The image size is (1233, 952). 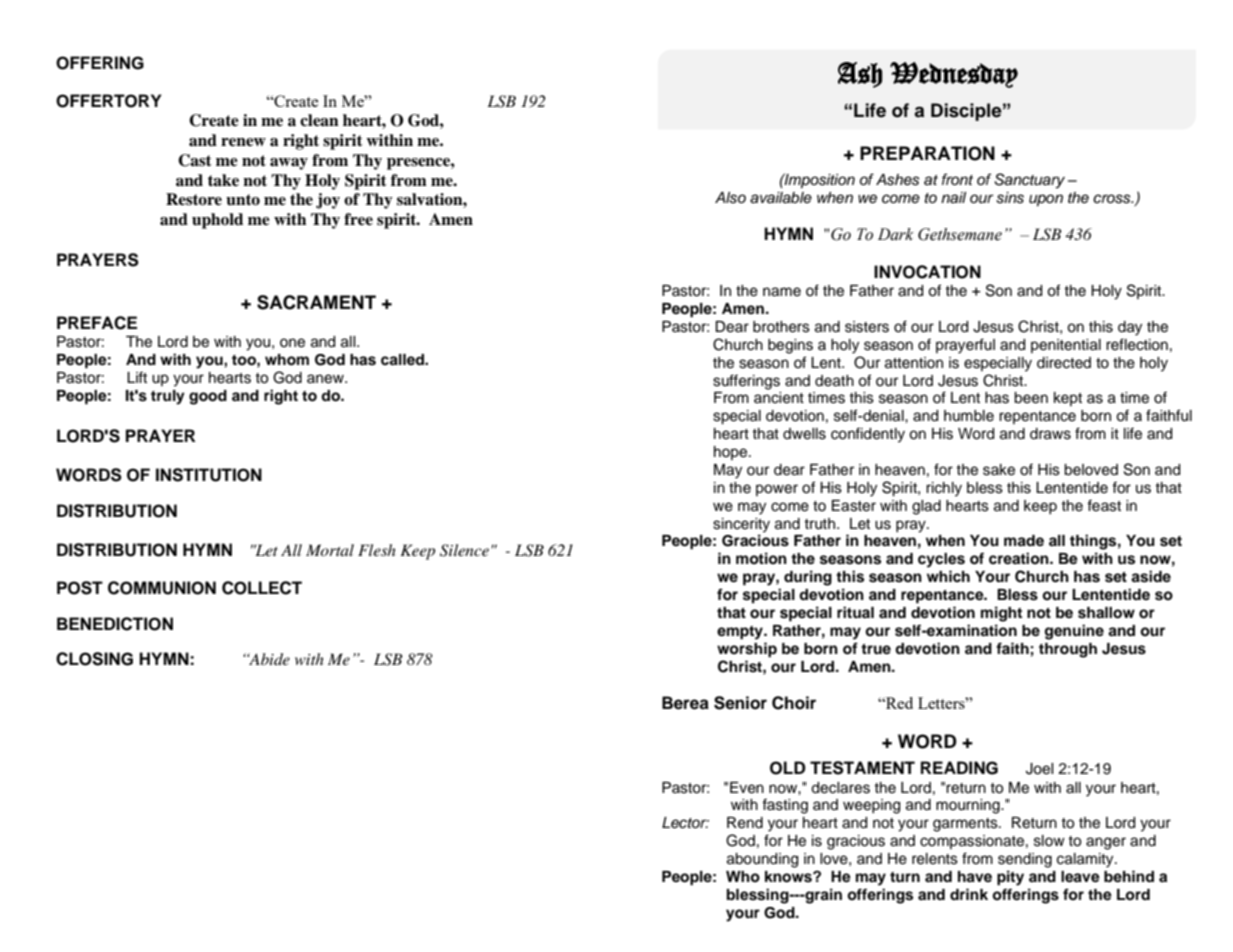 I want to click on might, so click(x=1001, y=614).
